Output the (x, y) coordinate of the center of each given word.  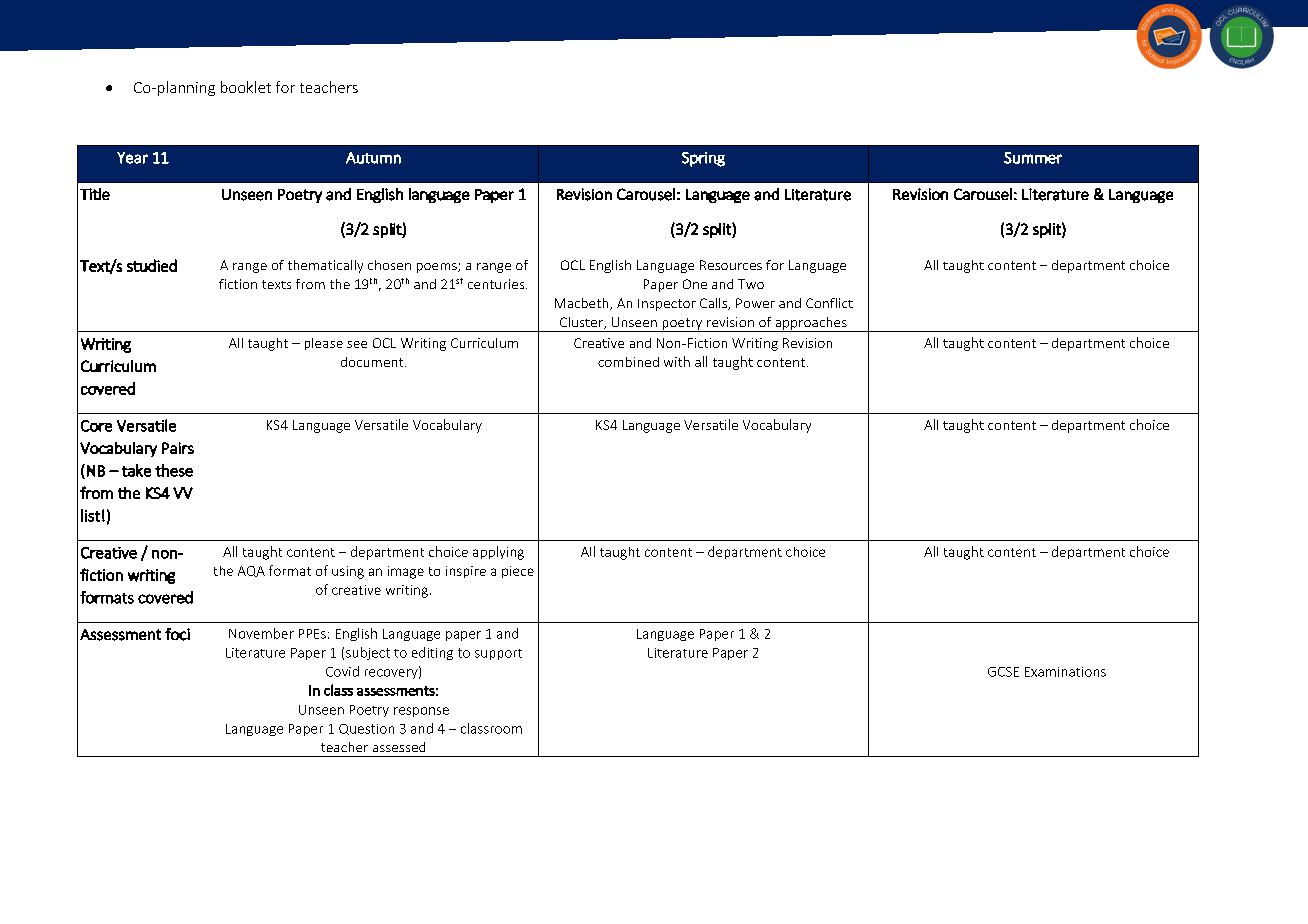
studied (152, 265)
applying (498, 553)
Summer (1033, 158)
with (677, 361)
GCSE (1003, 672)
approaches (811, 324)
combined (628, 362)
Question (366, 729)
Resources (731, 265)
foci (177, 634)
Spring (703, 159)
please (324, 344)
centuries (497, 284)
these (174, 470)
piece (518, 572)
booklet (246, 87)
